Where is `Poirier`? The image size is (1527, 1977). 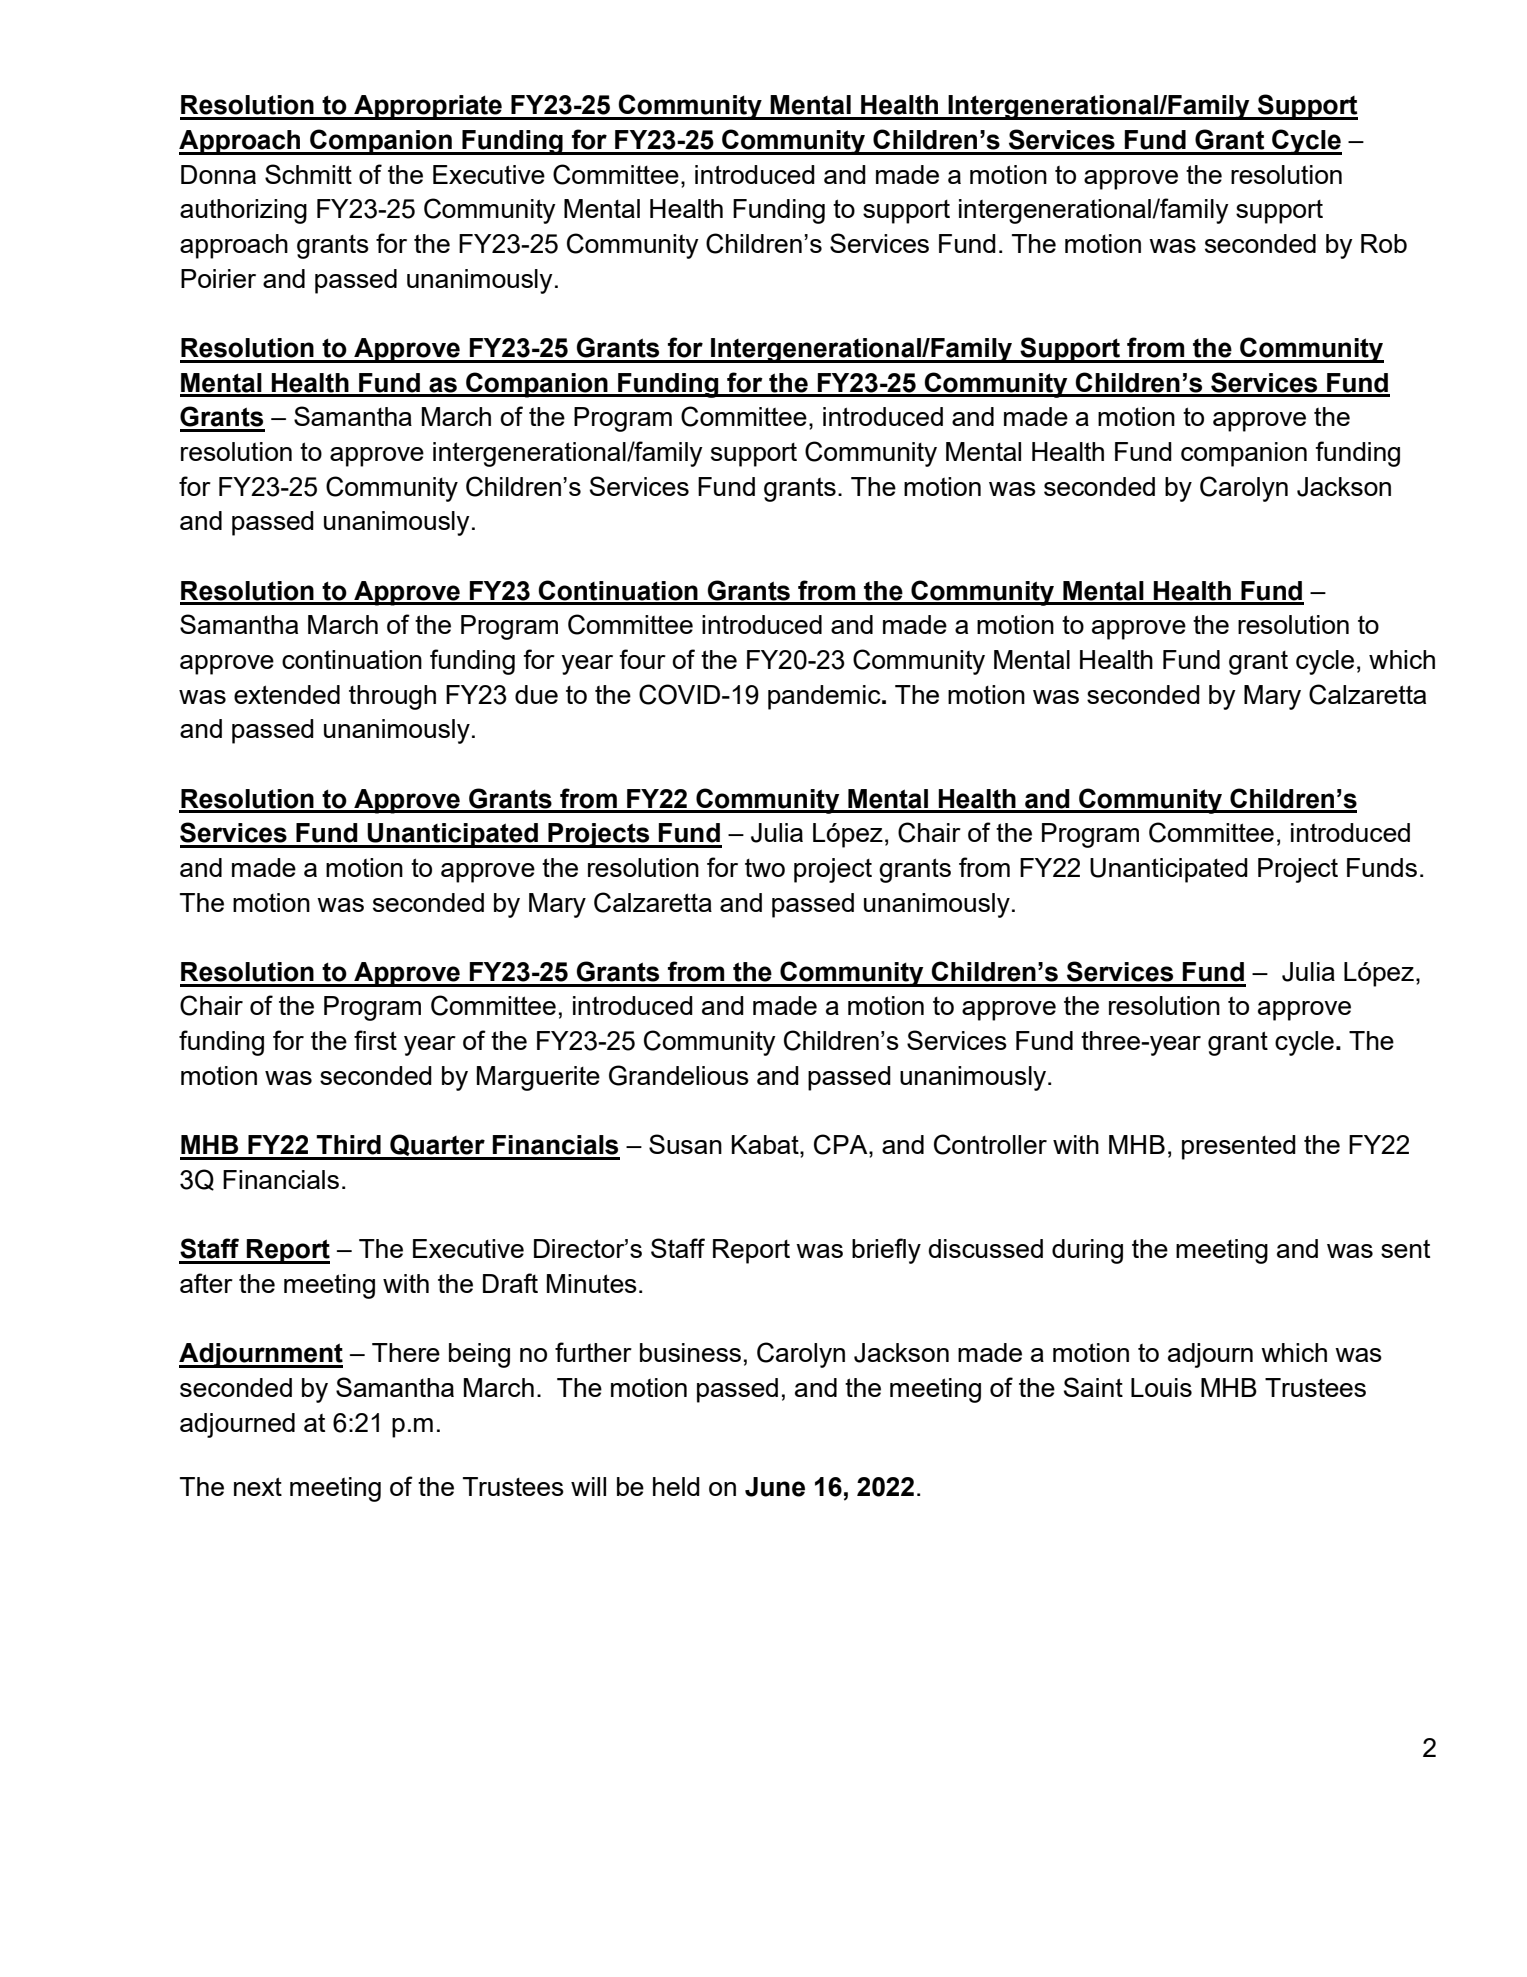 Poirier is located at coordinates (218, 278).
